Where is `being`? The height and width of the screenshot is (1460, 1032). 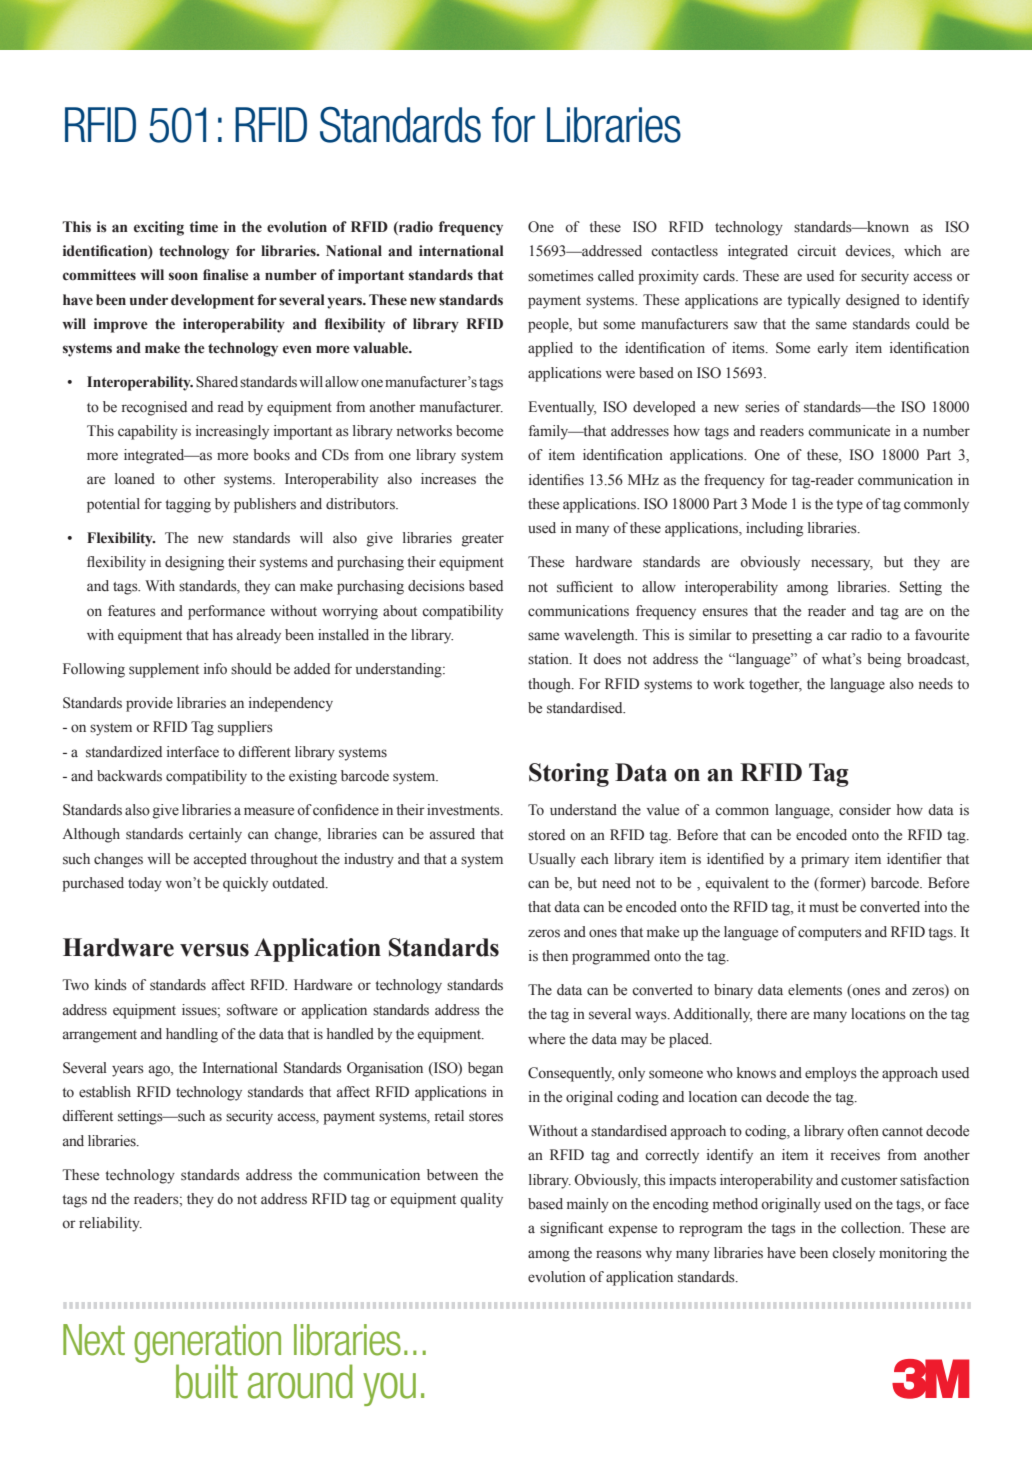
being is located at coordinates (884, 660).
